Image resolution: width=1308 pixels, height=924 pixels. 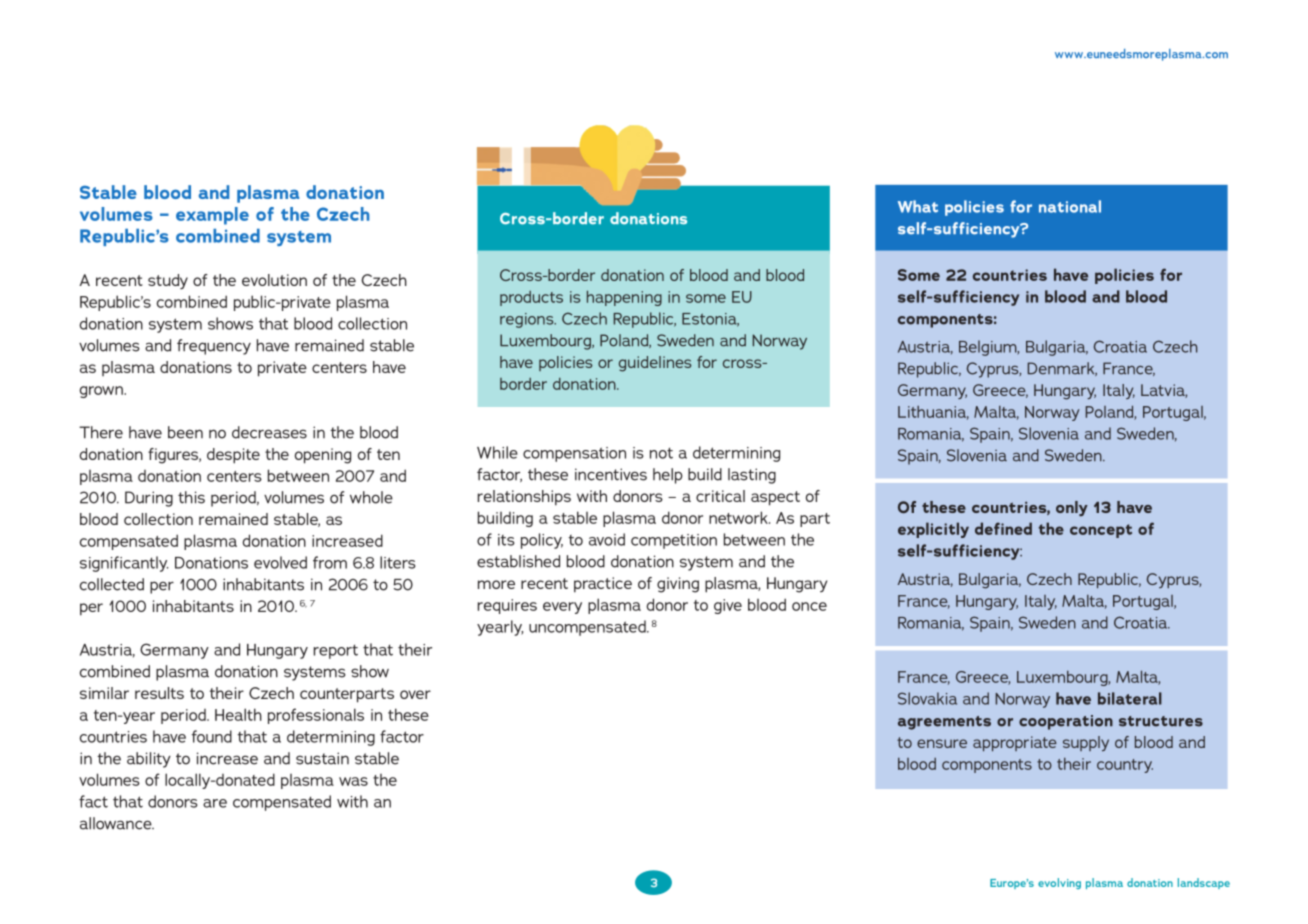 What do you see at coordinates (117, 823) in the page?
I see `allowance` at bounding box center [117, 823].
